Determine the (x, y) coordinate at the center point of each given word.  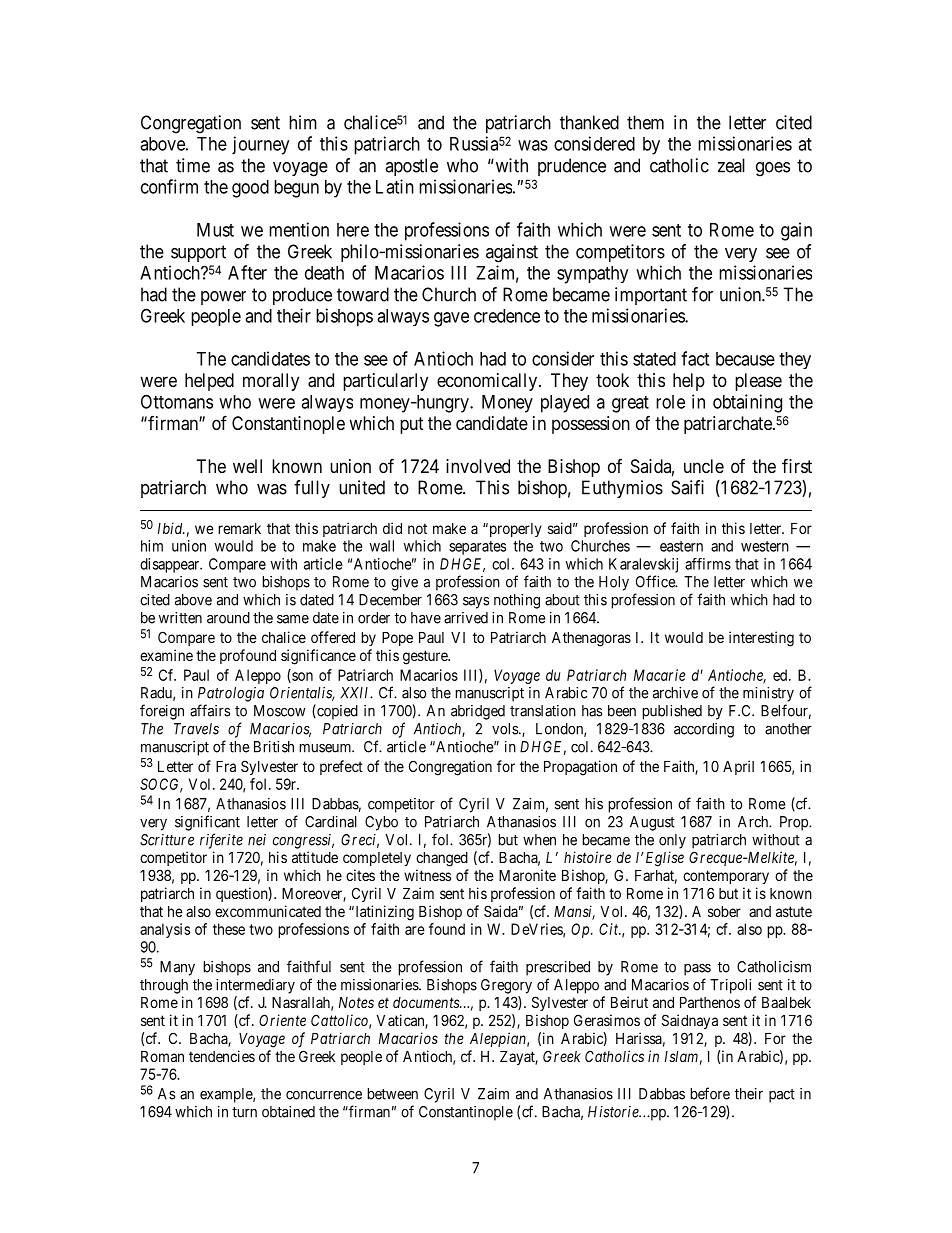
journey (260, 145)
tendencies (222, 1056)
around (228, 618)
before (710, 1093)
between (392, 1094)
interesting (761, 639)
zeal (731, 165)
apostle (411, 167)
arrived (466, 618)
